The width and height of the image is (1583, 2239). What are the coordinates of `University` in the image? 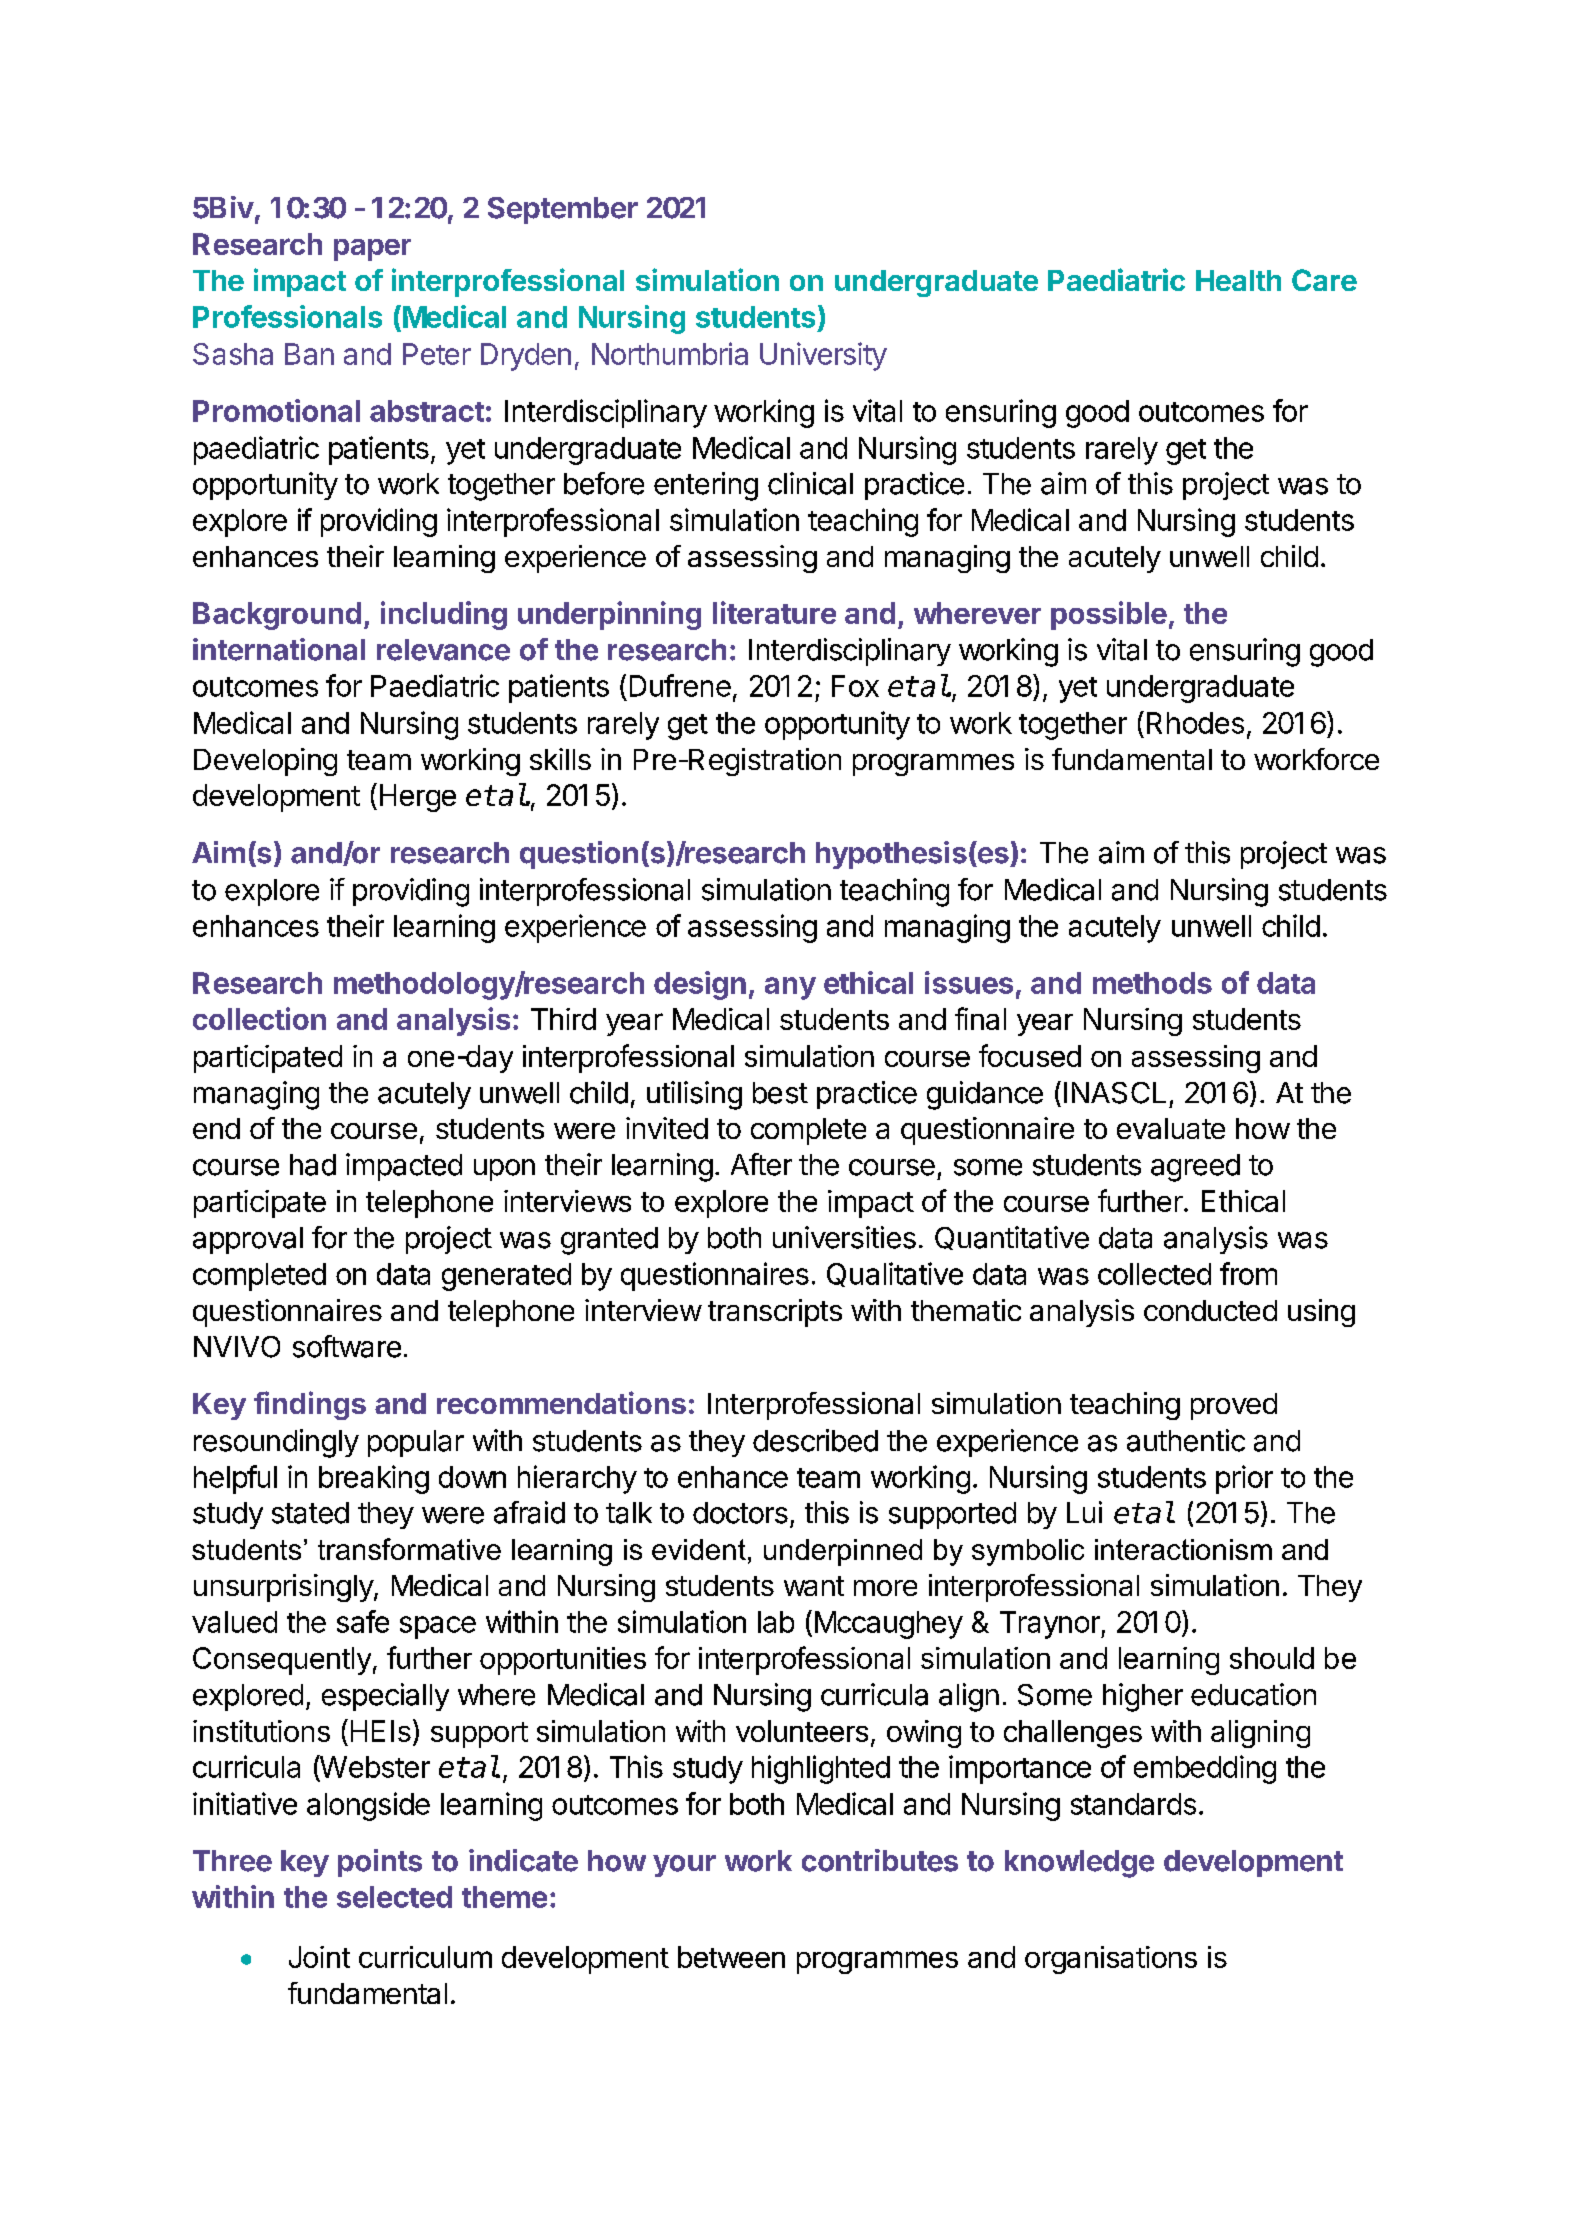 It's located at (823, 356).
